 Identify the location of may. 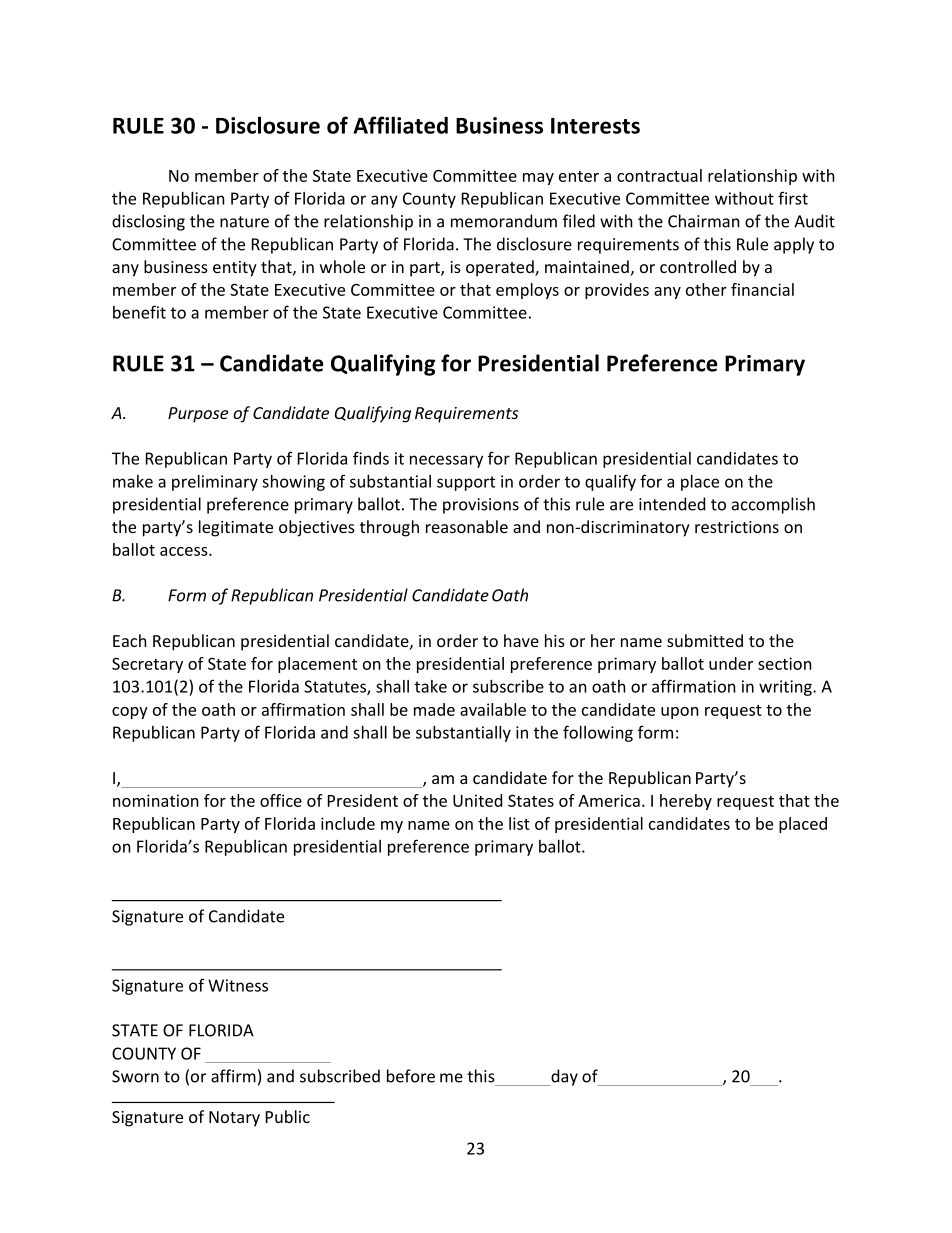
(538, 179).
